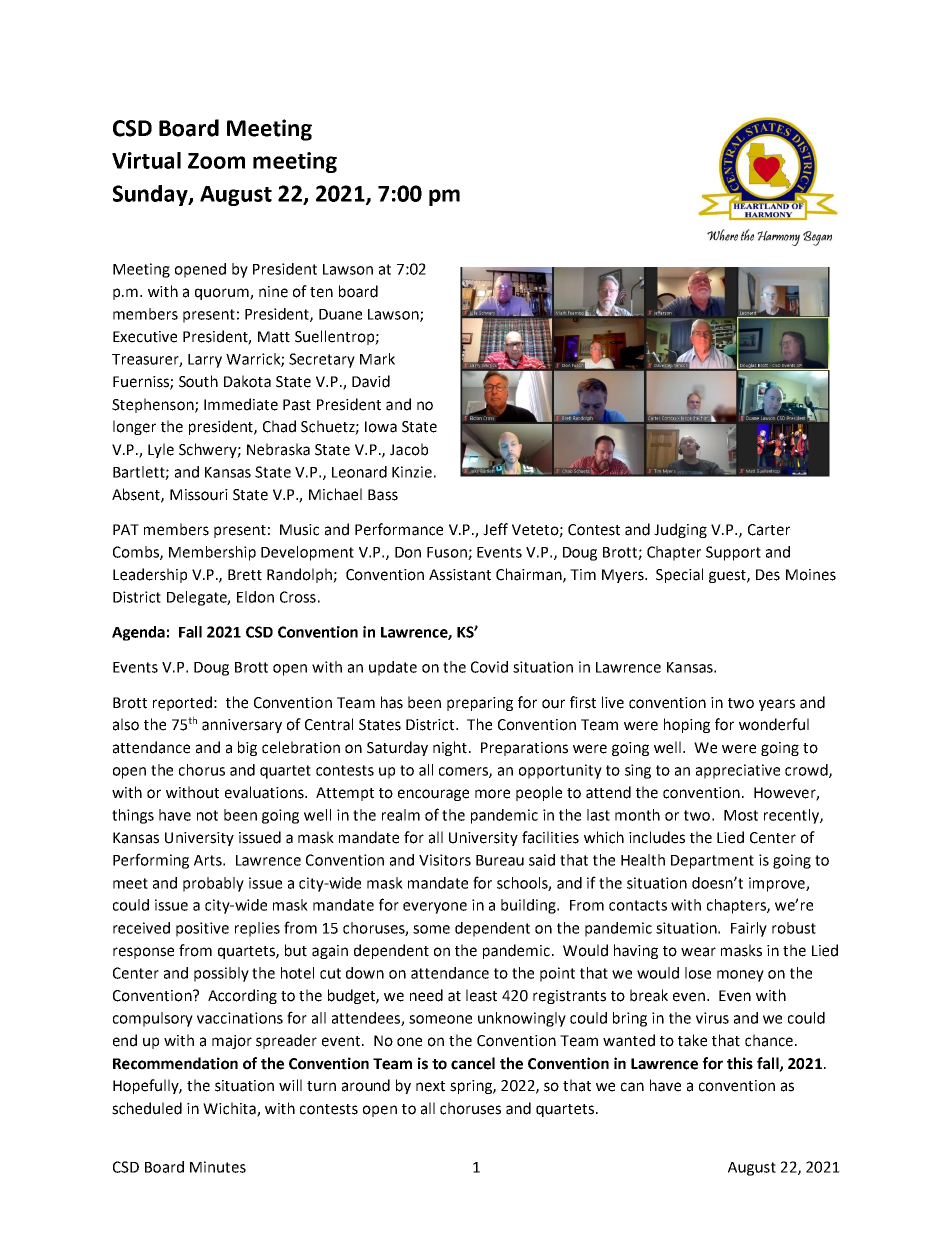 This screenshot has width=952, height=1233. What do you see at coordinates (340, 314) in the screenshot?
I see `Duane` at bounding box center [340, 314].
